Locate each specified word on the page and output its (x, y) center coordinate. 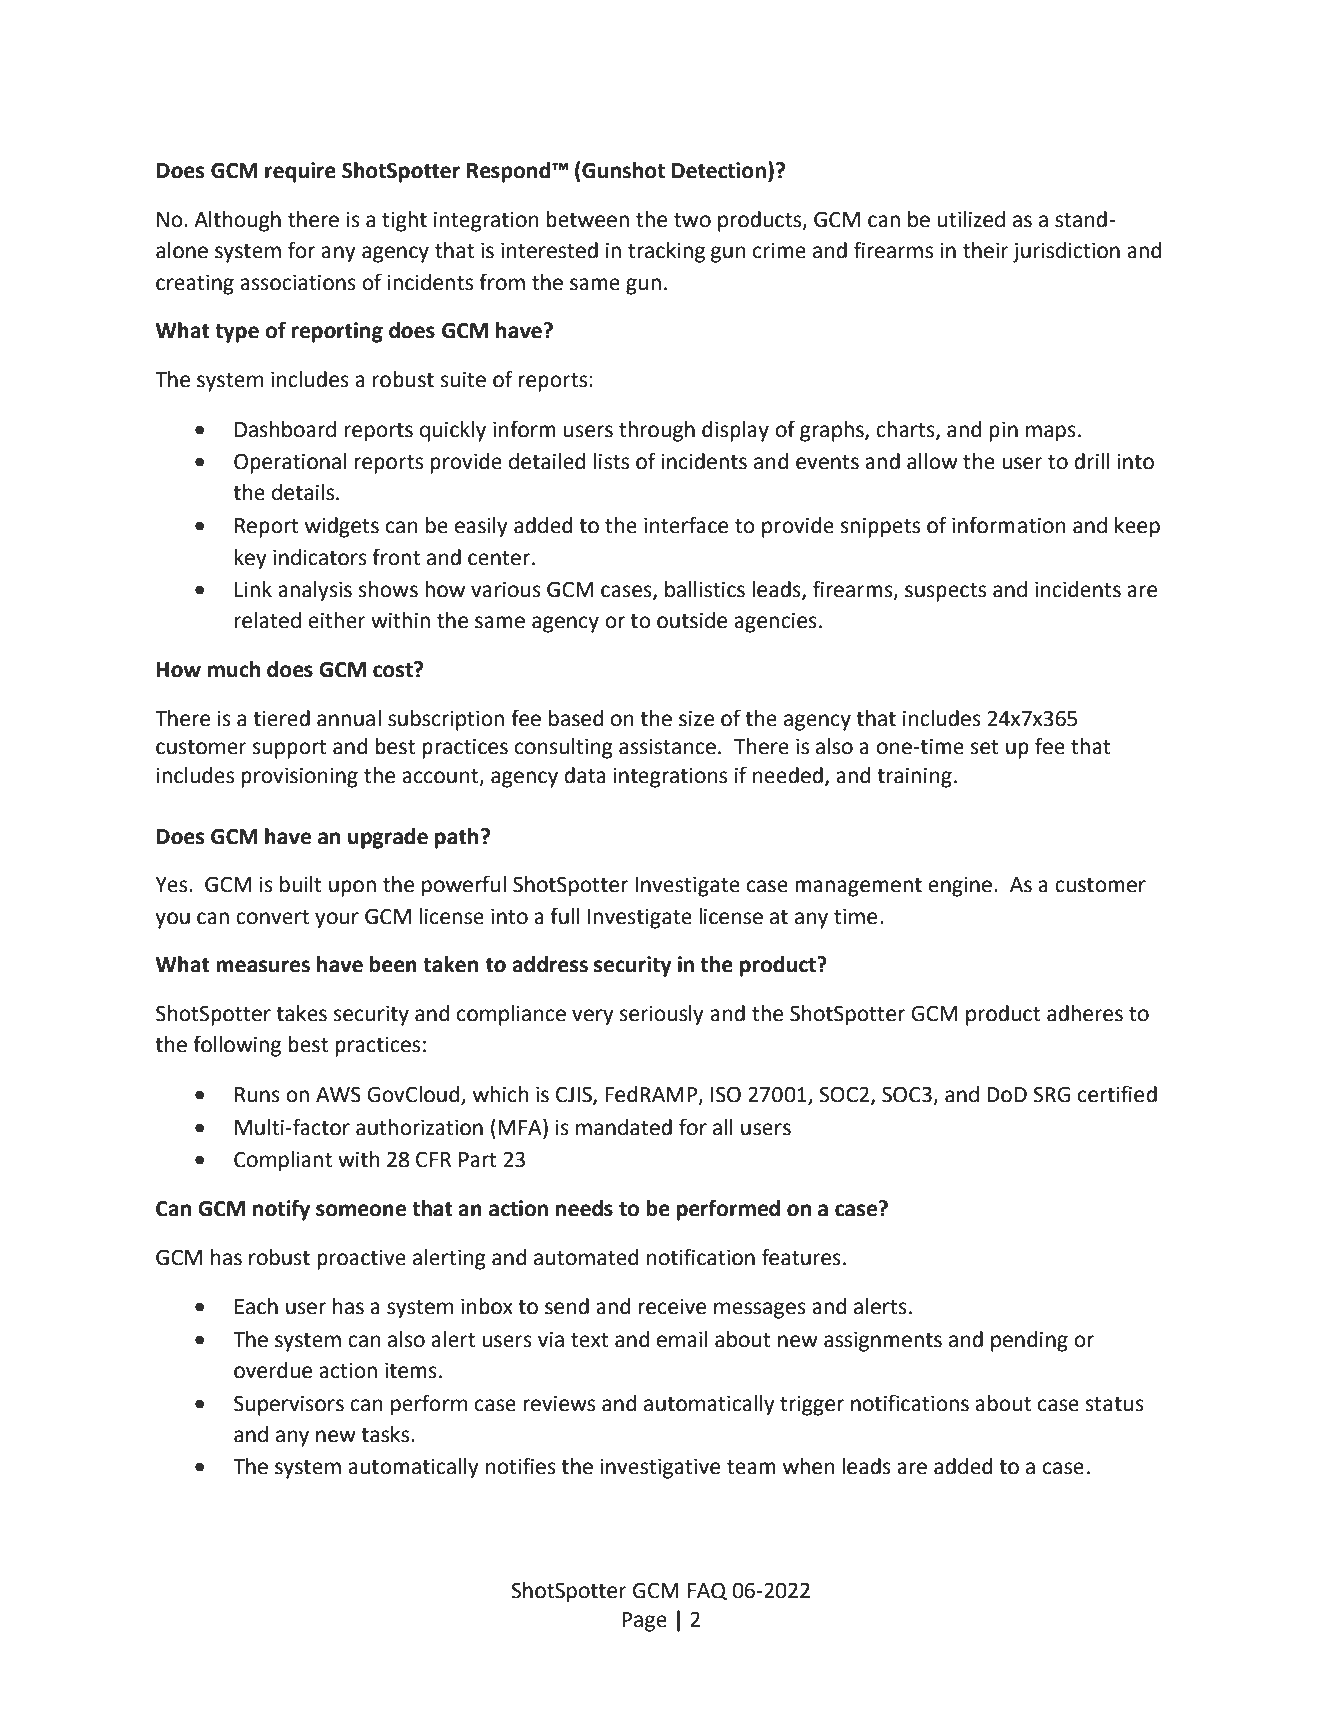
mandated (624, 1127)
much (234, 669)
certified (1117, 1094)
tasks (386, 1434)
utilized (971, 219)
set (985, 747)
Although (237, 221)
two (692, 220)
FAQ (707, 1591)
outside (692, 620)
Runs (257, 1095)
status (1115, 1404)
